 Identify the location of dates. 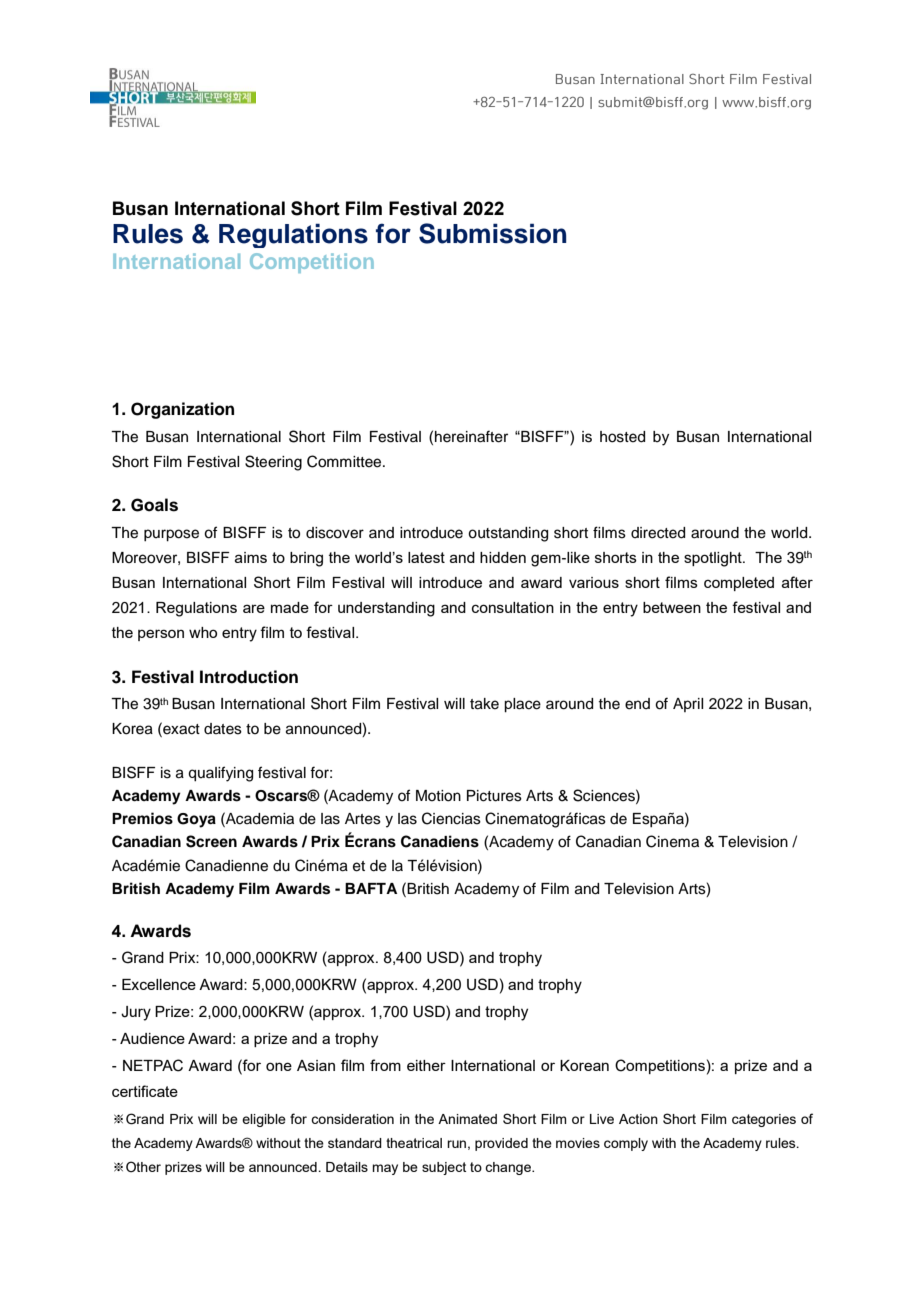
(223, 729).
